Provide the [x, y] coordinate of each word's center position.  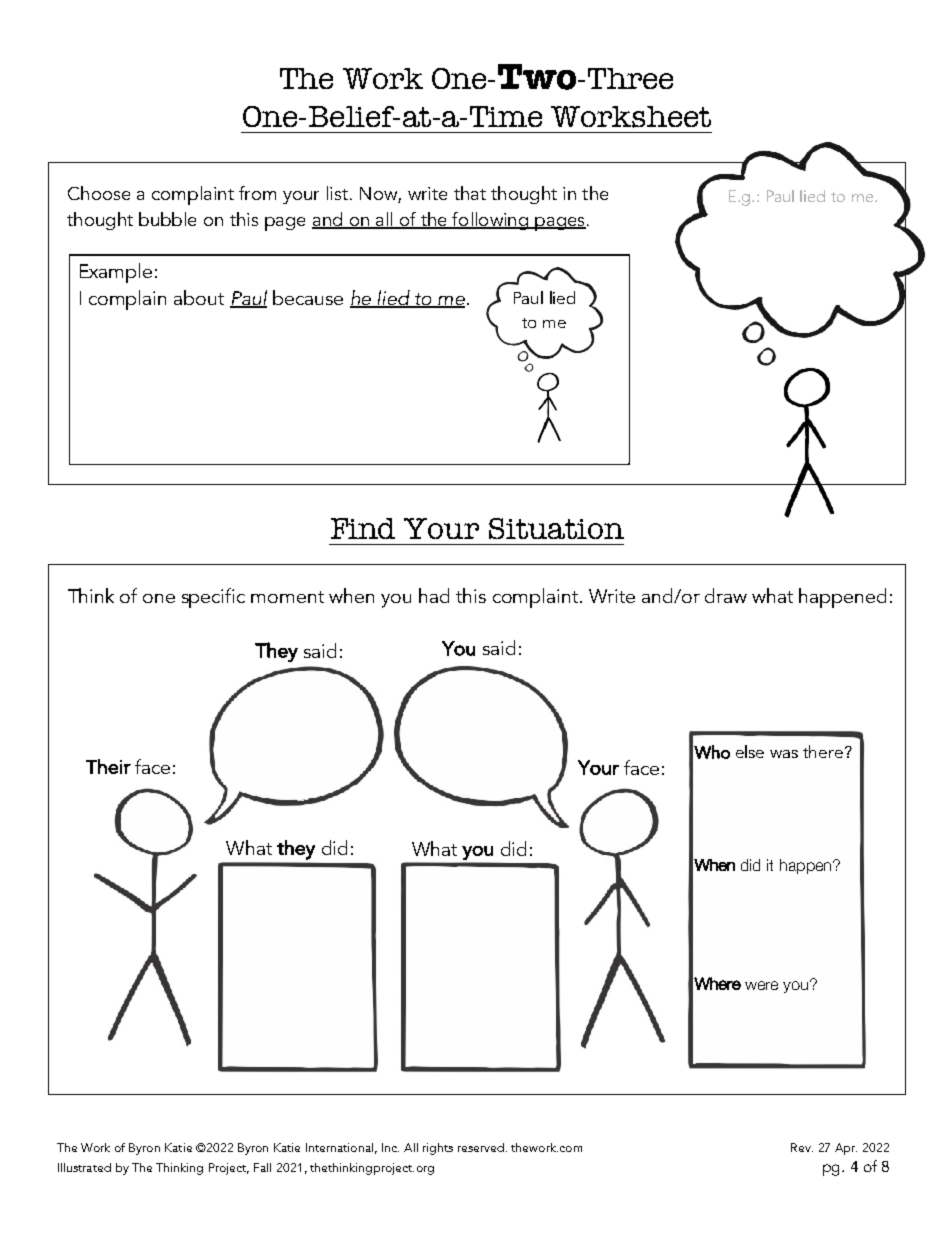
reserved [481, 1147]
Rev [802, 1147]
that [470, 193]
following [490, 221]
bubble [167, 219]
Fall [262, 1167]
